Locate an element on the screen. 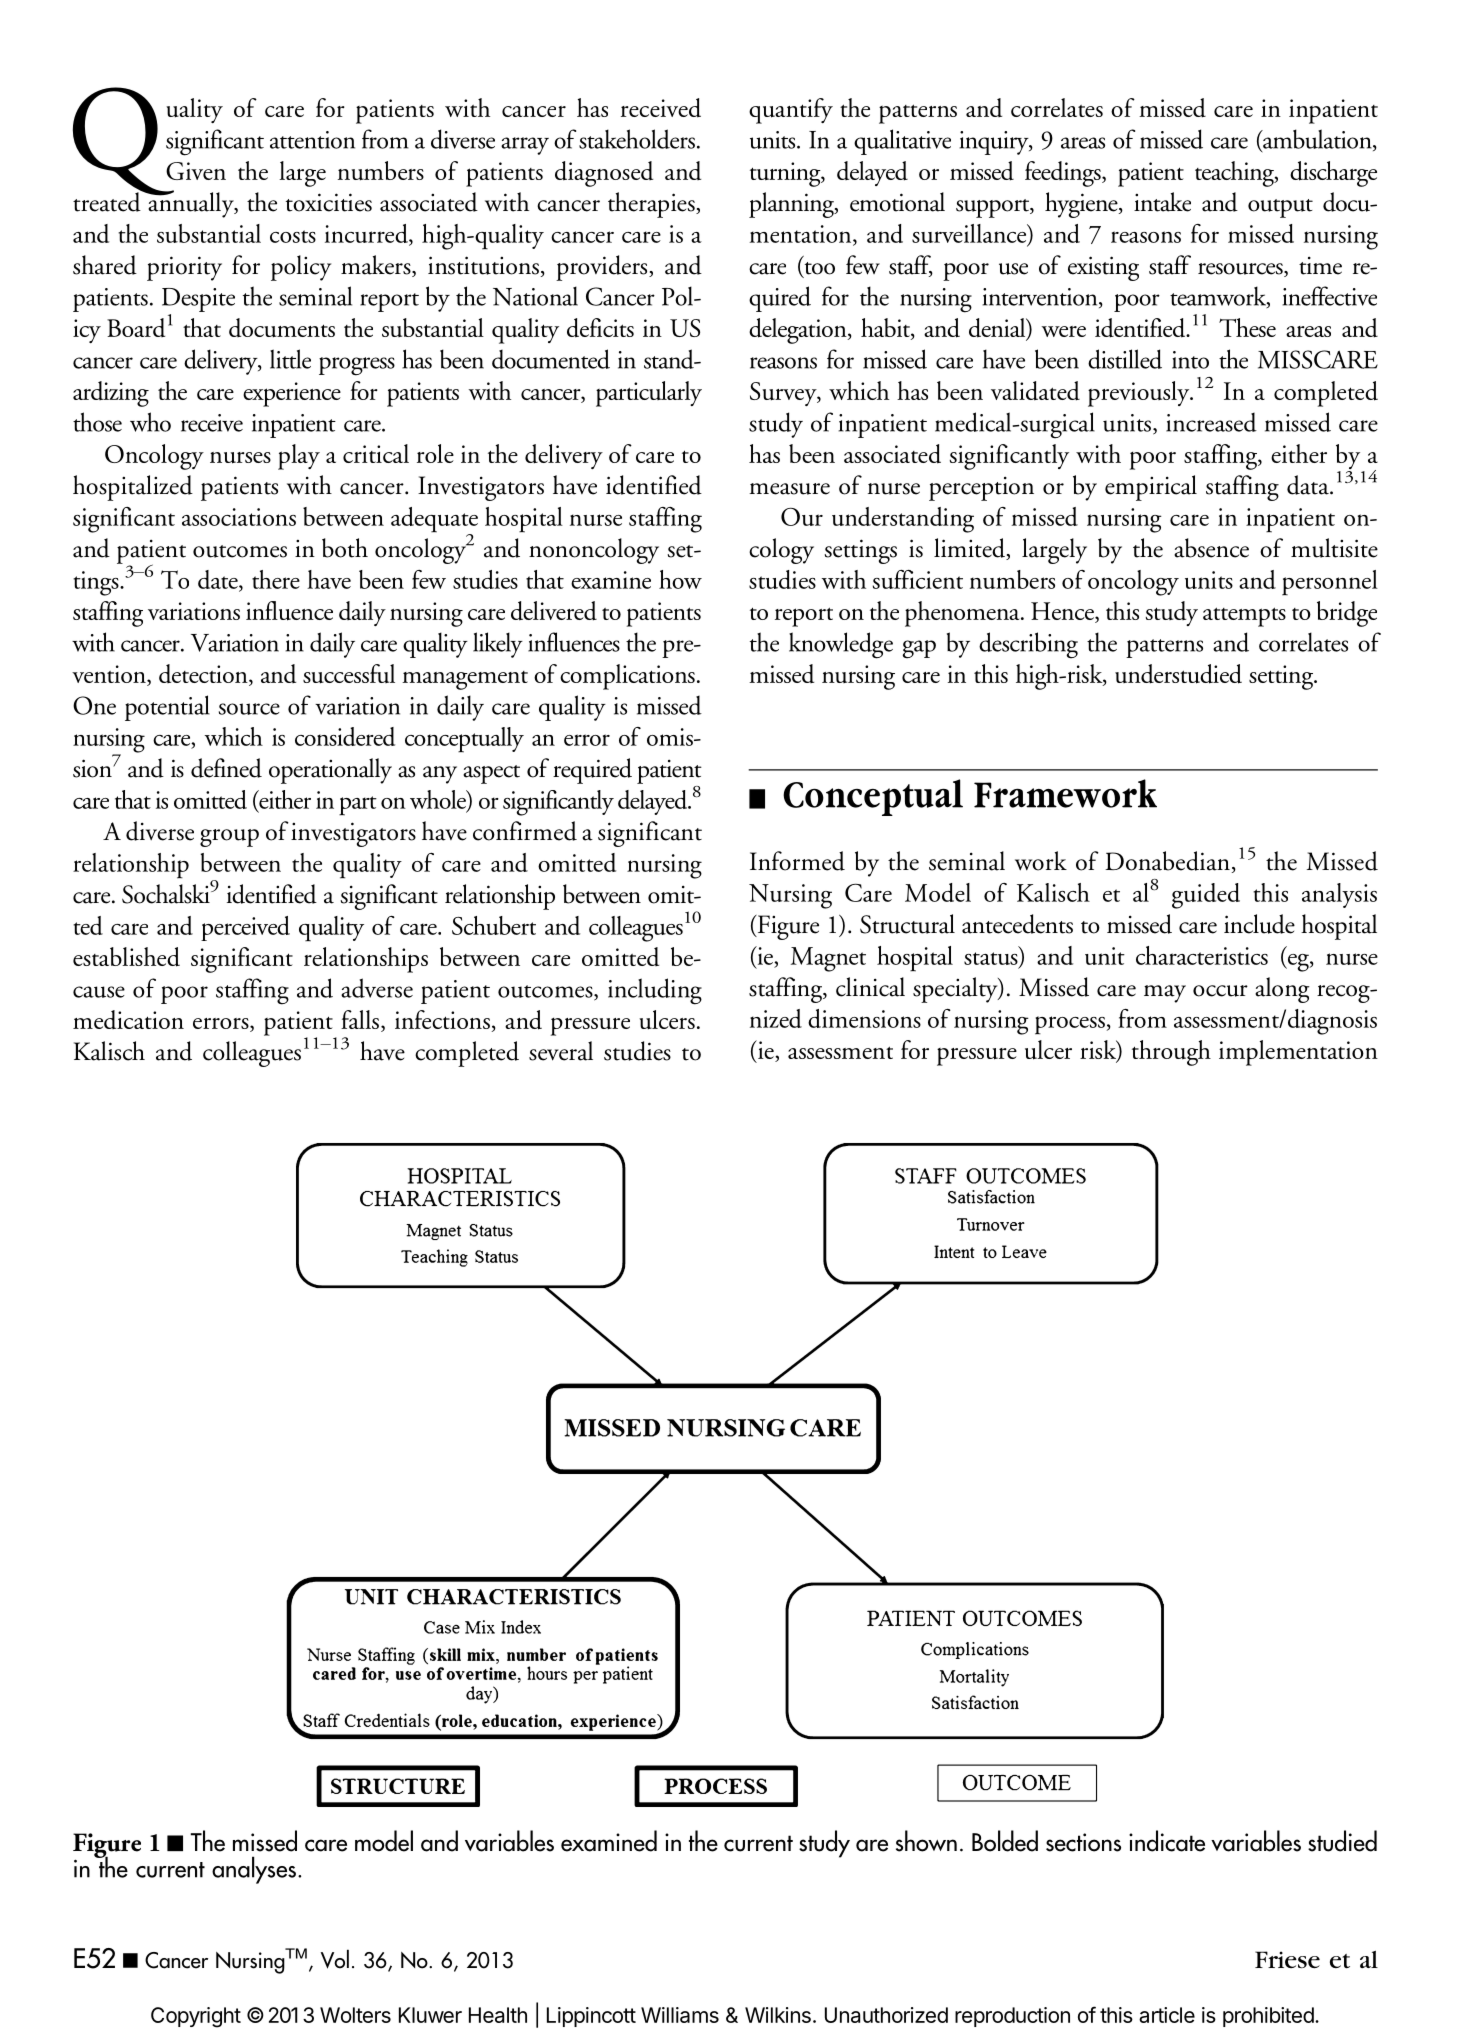 This screenshot has width=1468, height=2036. Williams is located at coordinates (680, 2015).
